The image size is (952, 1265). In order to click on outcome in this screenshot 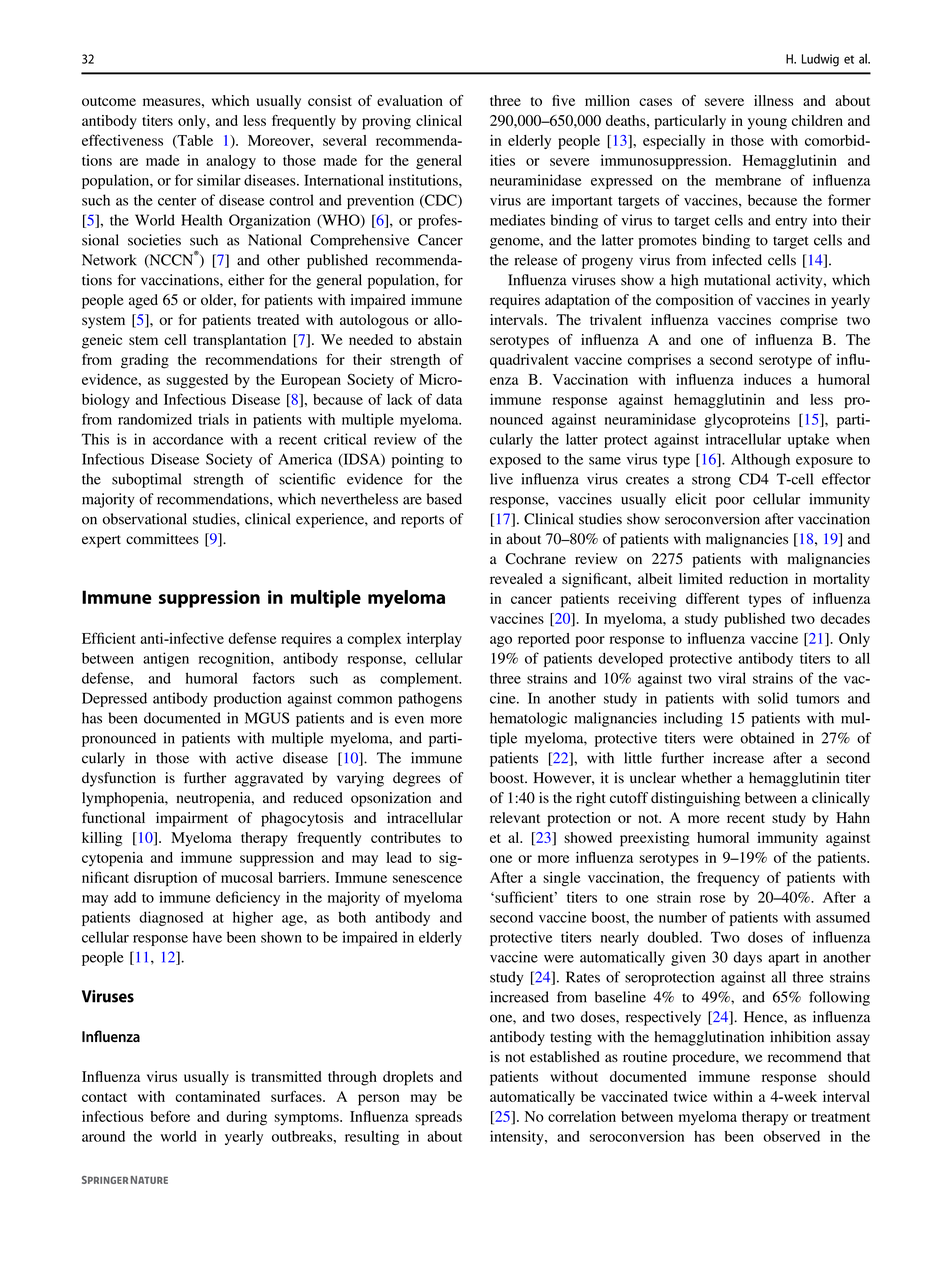, I will do `click(109, 101)`.
